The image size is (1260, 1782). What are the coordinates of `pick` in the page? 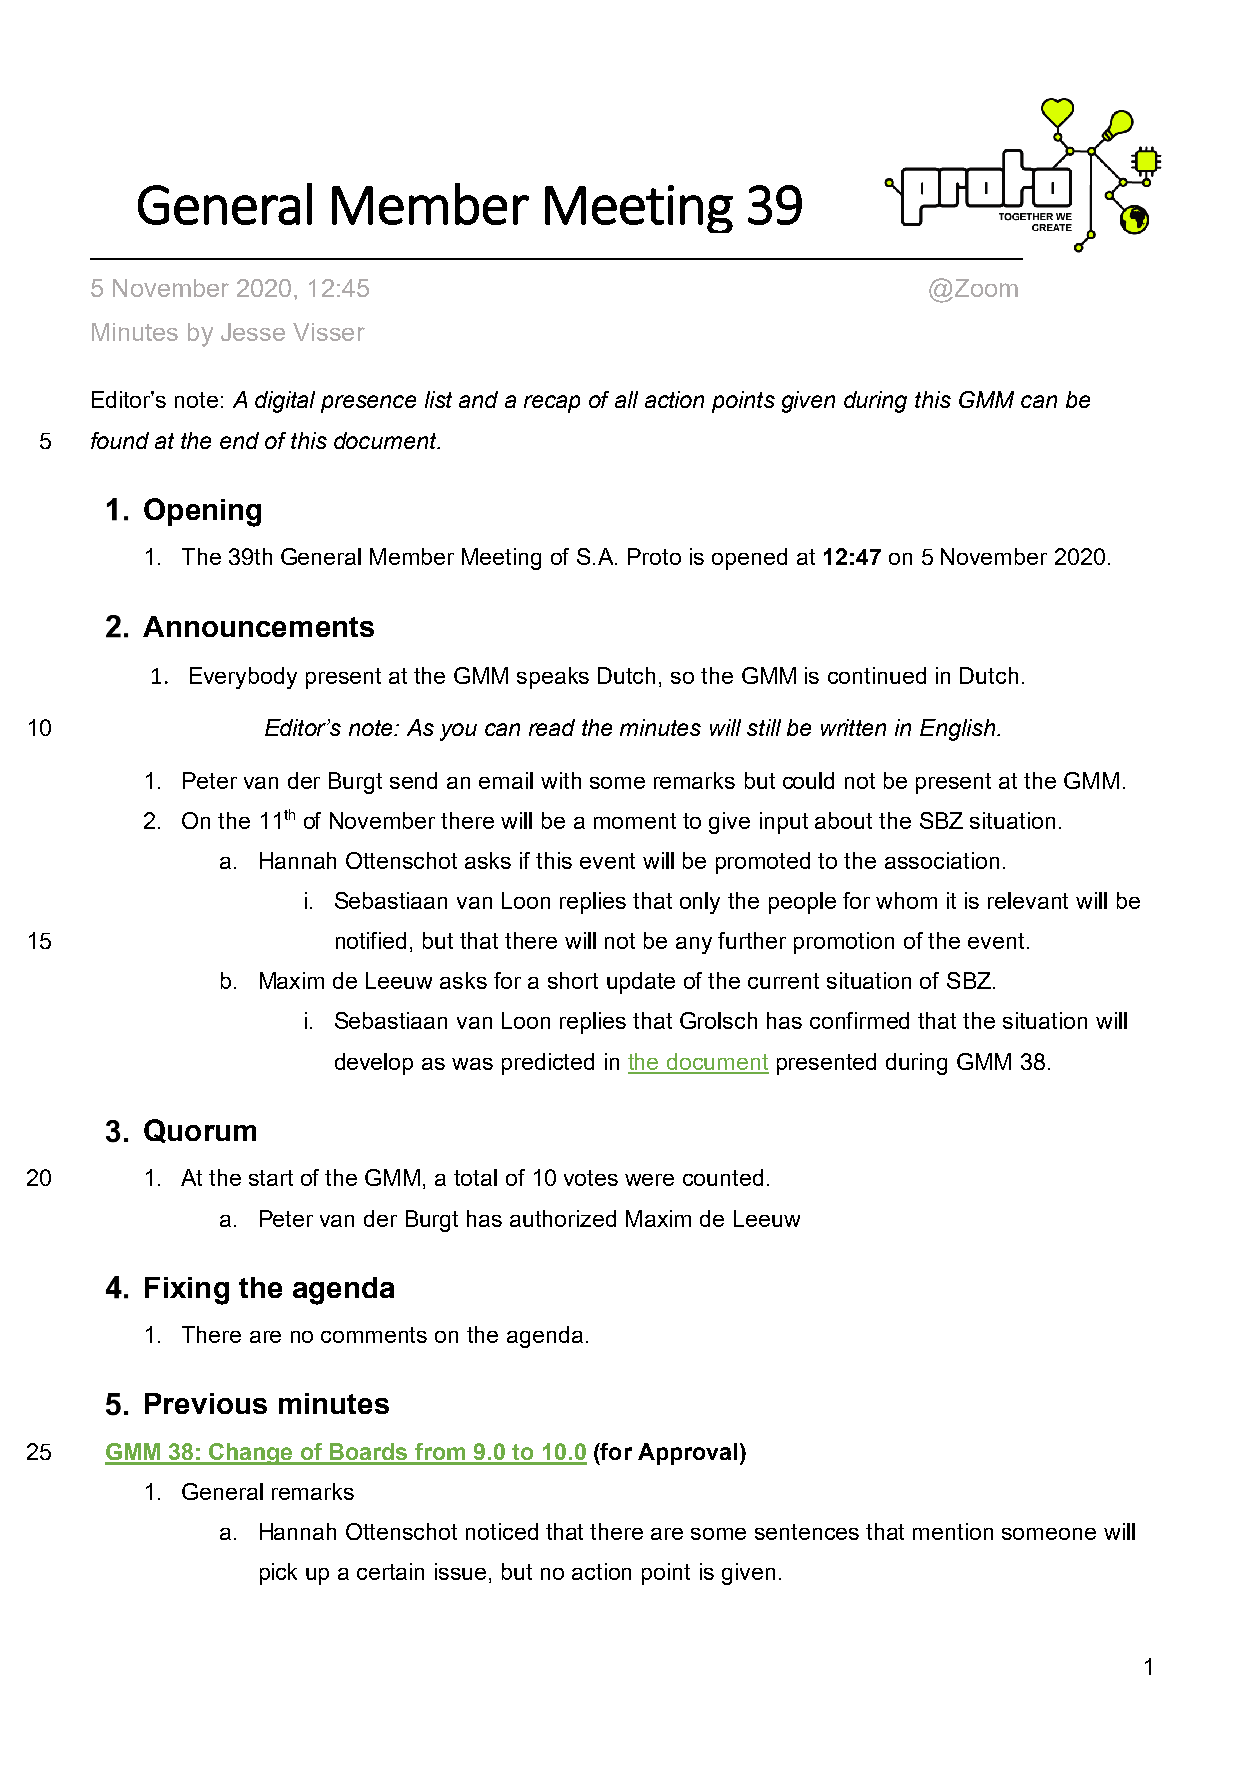 It's located at (278, 1574).
